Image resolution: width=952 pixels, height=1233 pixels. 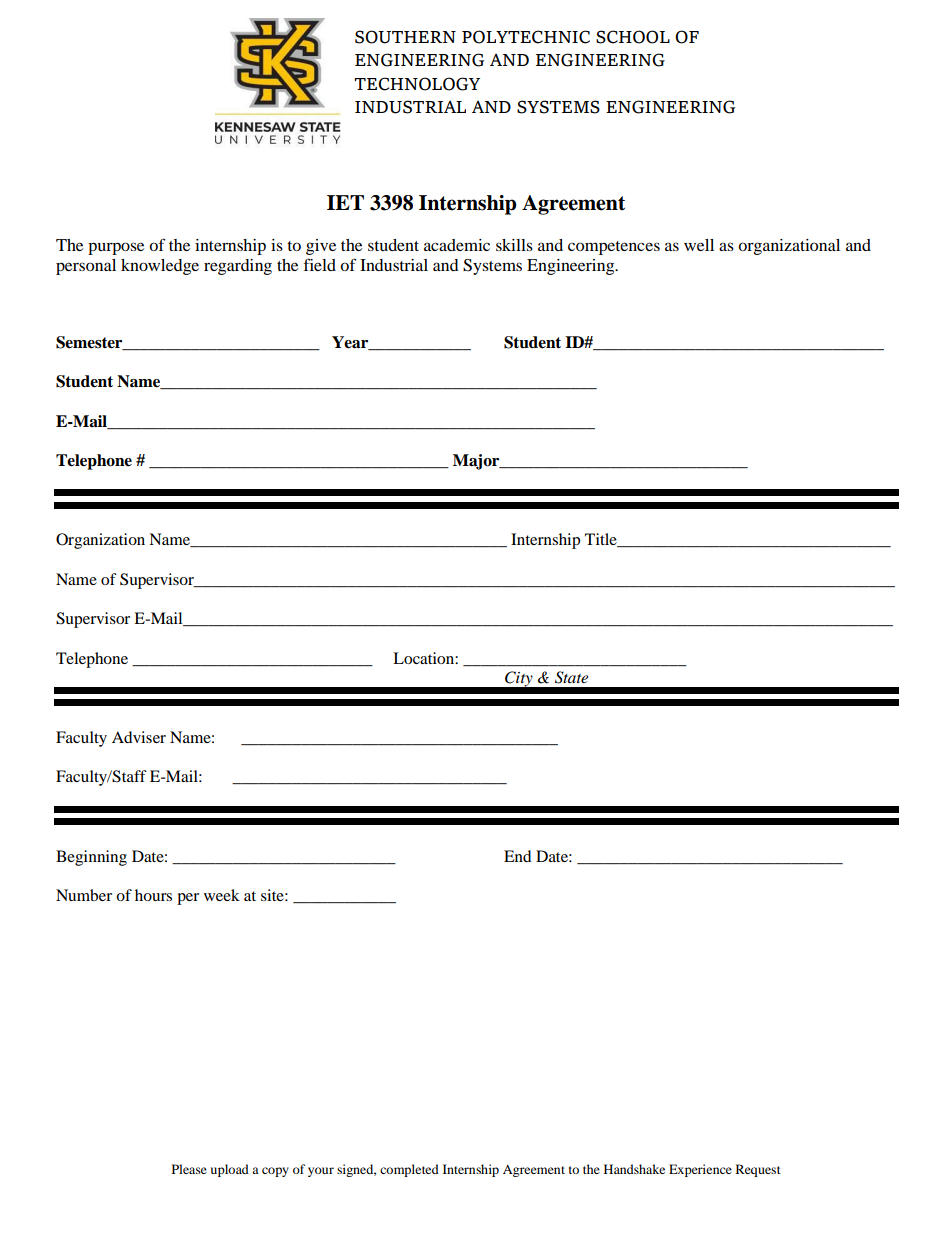 What do you see at coordinates (417, 84) in the screenshot?
I see `TECHNOLOGY` at bounding box center [417, 84].
